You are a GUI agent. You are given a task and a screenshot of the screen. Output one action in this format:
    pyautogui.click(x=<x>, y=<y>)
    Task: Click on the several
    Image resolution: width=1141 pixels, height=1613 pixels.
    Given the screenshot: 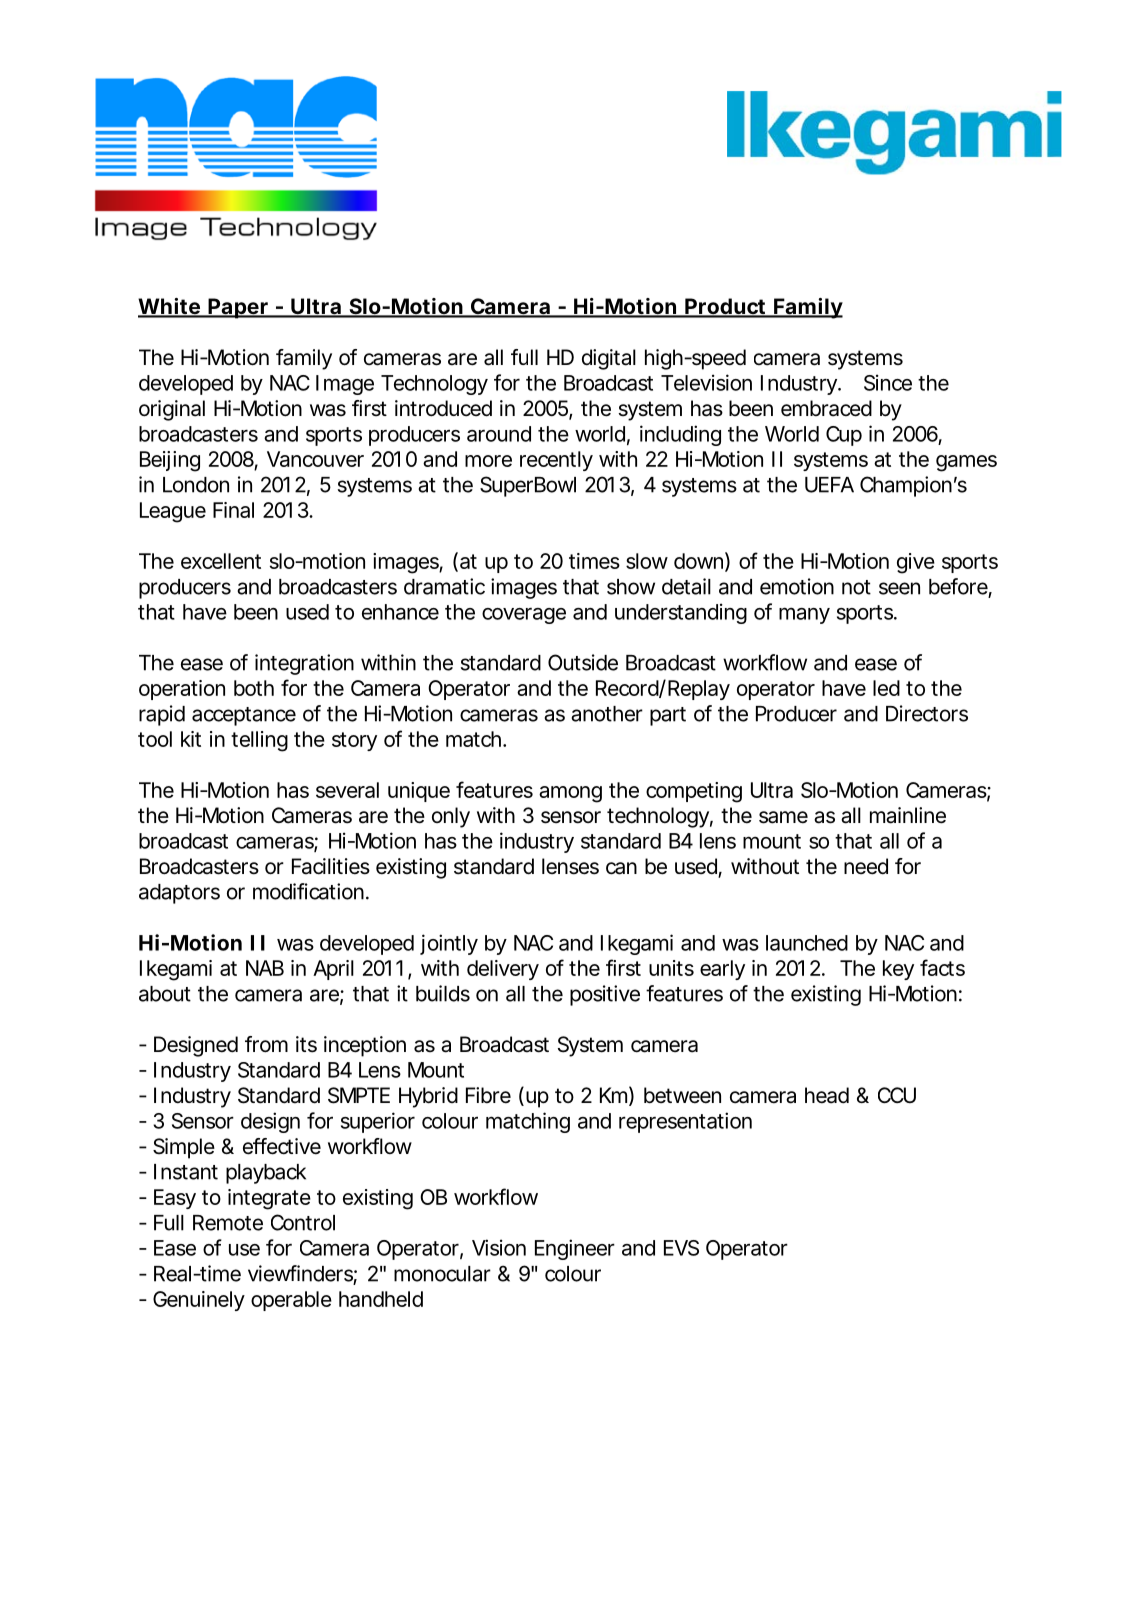 What is the action you would take?
    pyautogui.click(x=347, y=790)
